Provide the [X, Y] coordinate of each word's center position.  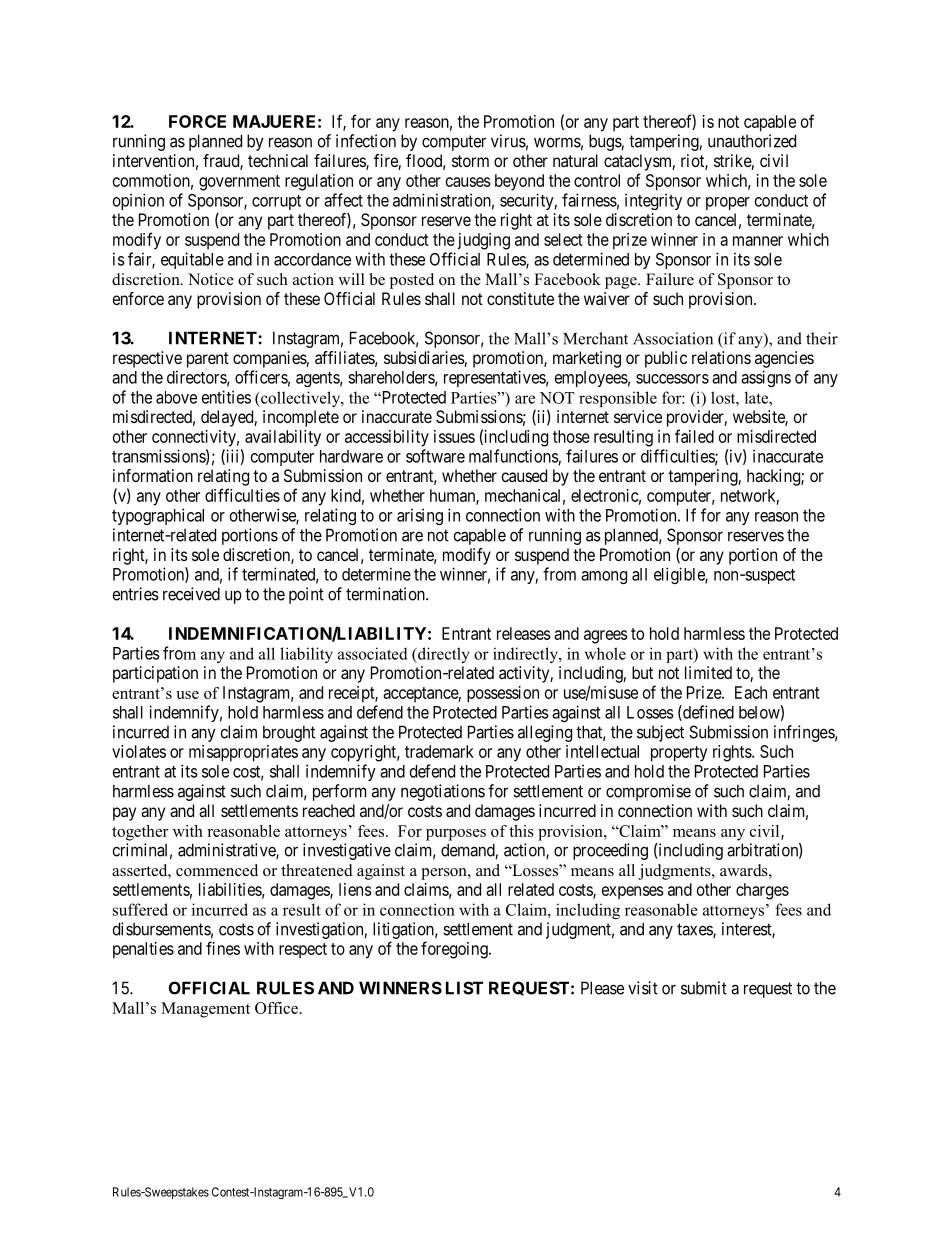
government [239, 183]
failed [694, 436]
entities [226, 397]
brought [289, 733]
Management [205, 1010]
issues [454, 436]
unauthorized [752, 141]
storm [470, 161]
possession [503, 694]
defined [707, 713]
